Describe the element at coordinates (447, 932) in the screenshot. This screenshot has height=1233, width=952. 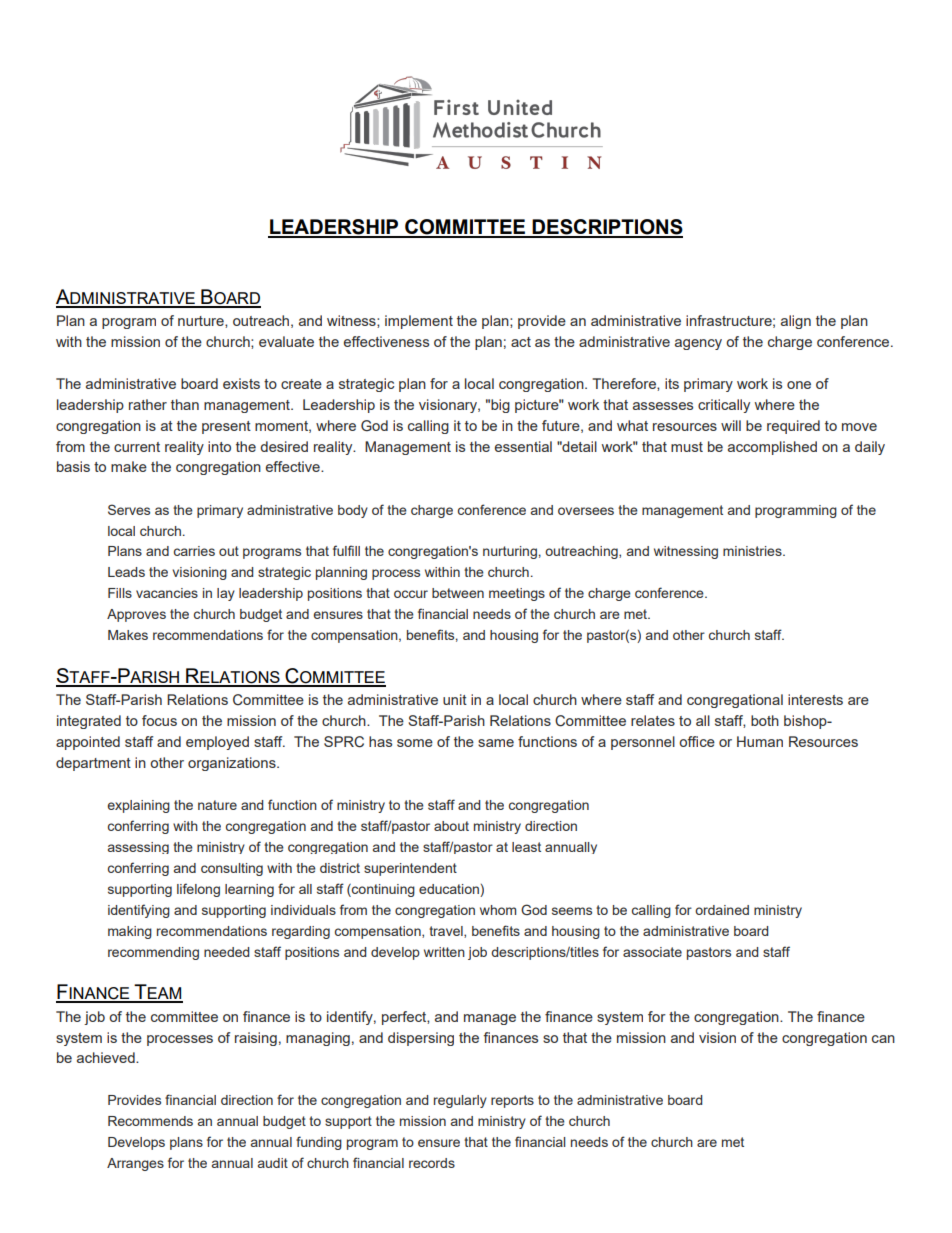
I see `travel` at that location.
